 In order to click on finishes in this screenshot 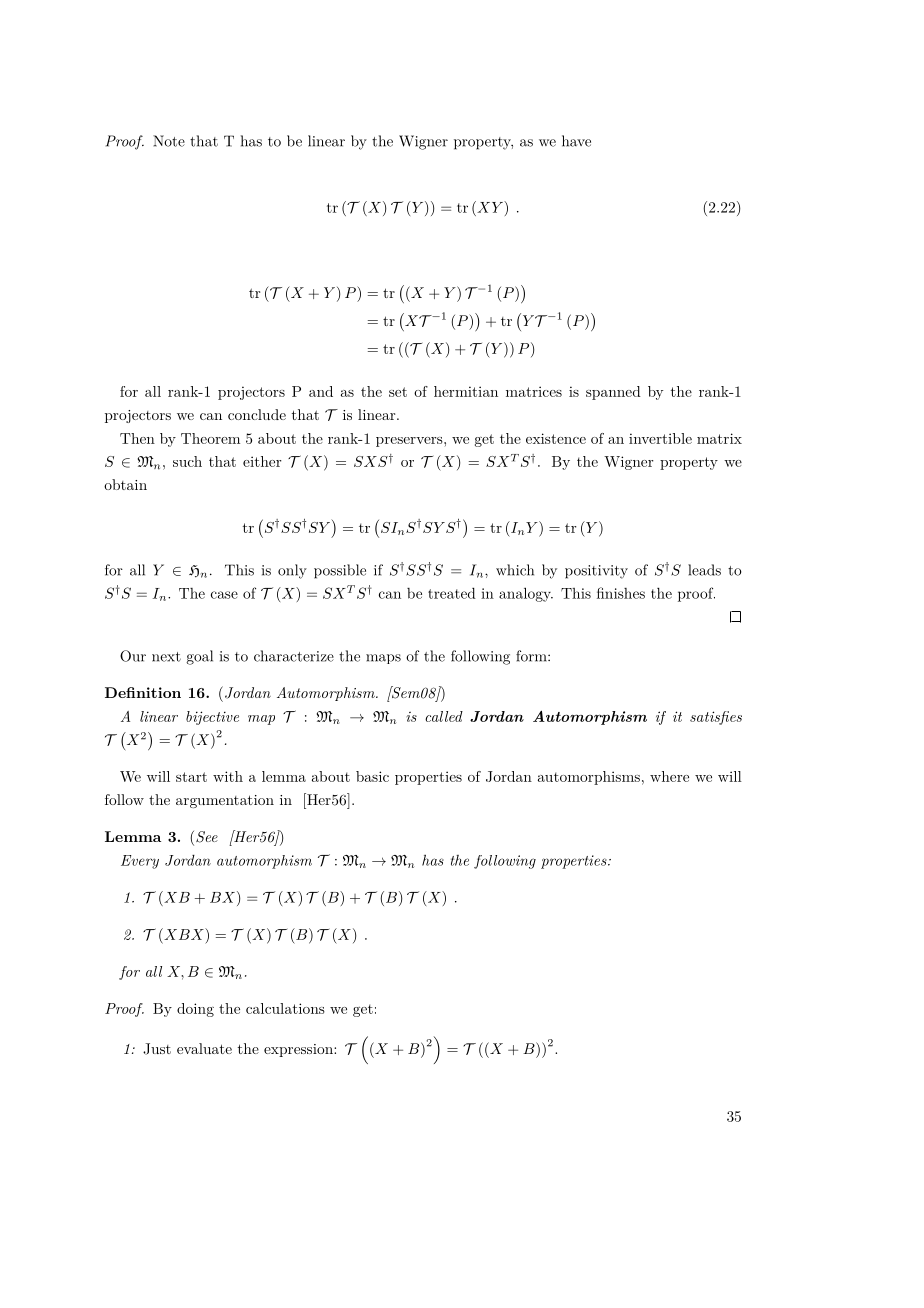, I will do `click(621, 593)`.
